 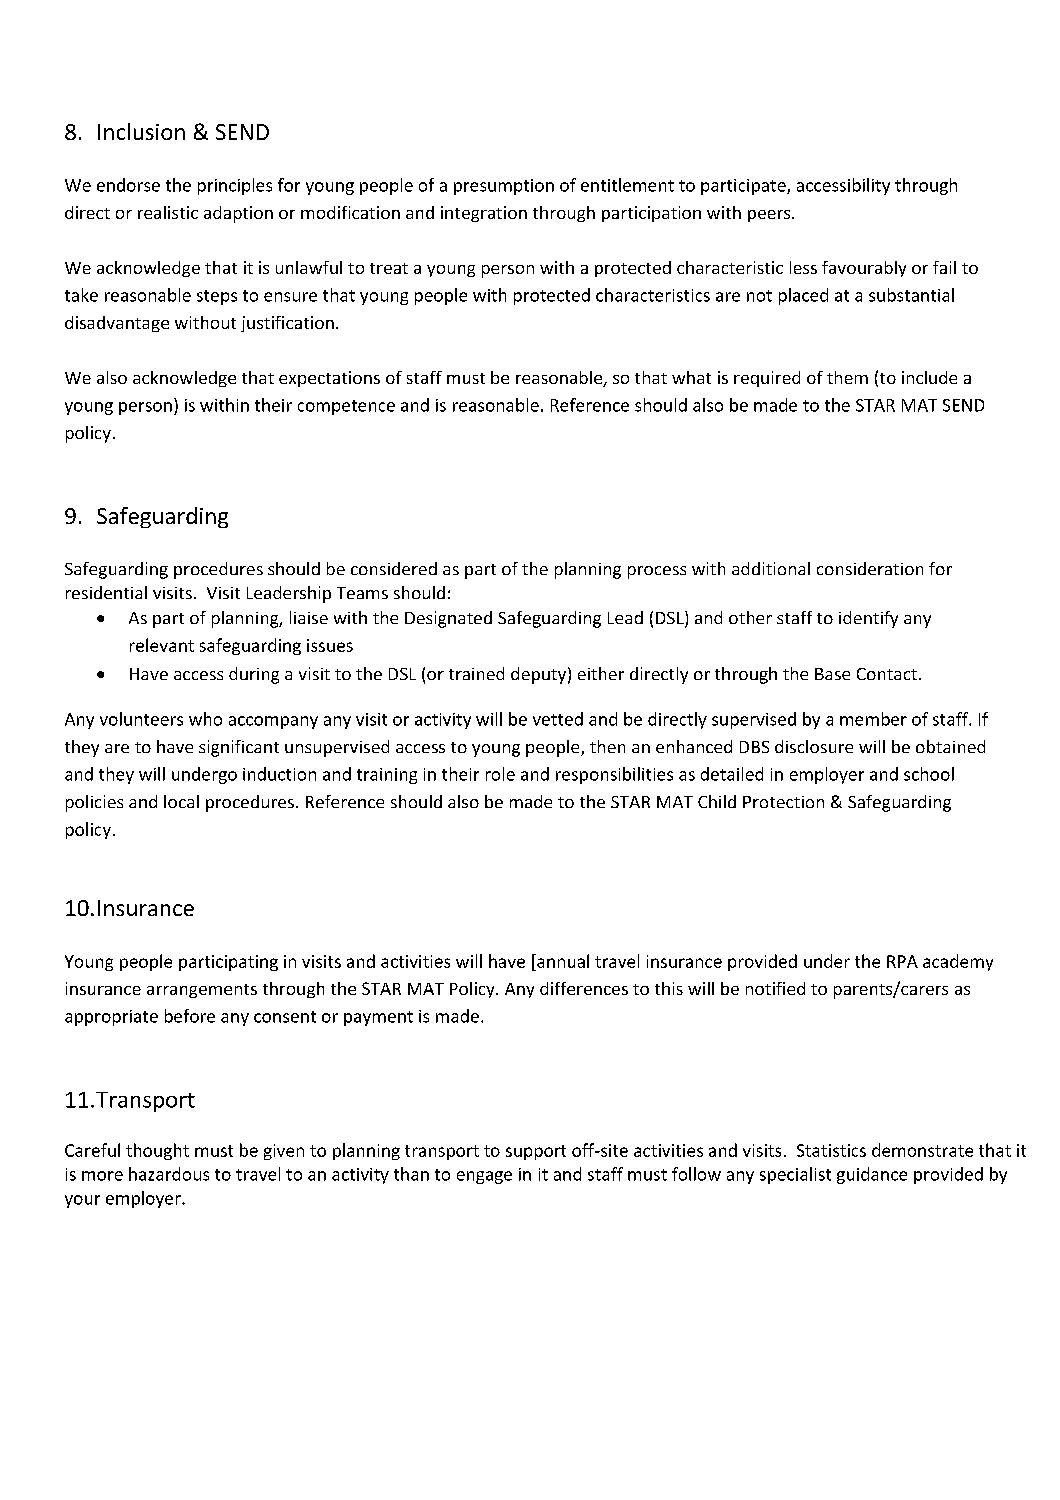 What do you see at coordinates (536, 1152) in the document?
I see `support` at bounding box center [536, 1152].
